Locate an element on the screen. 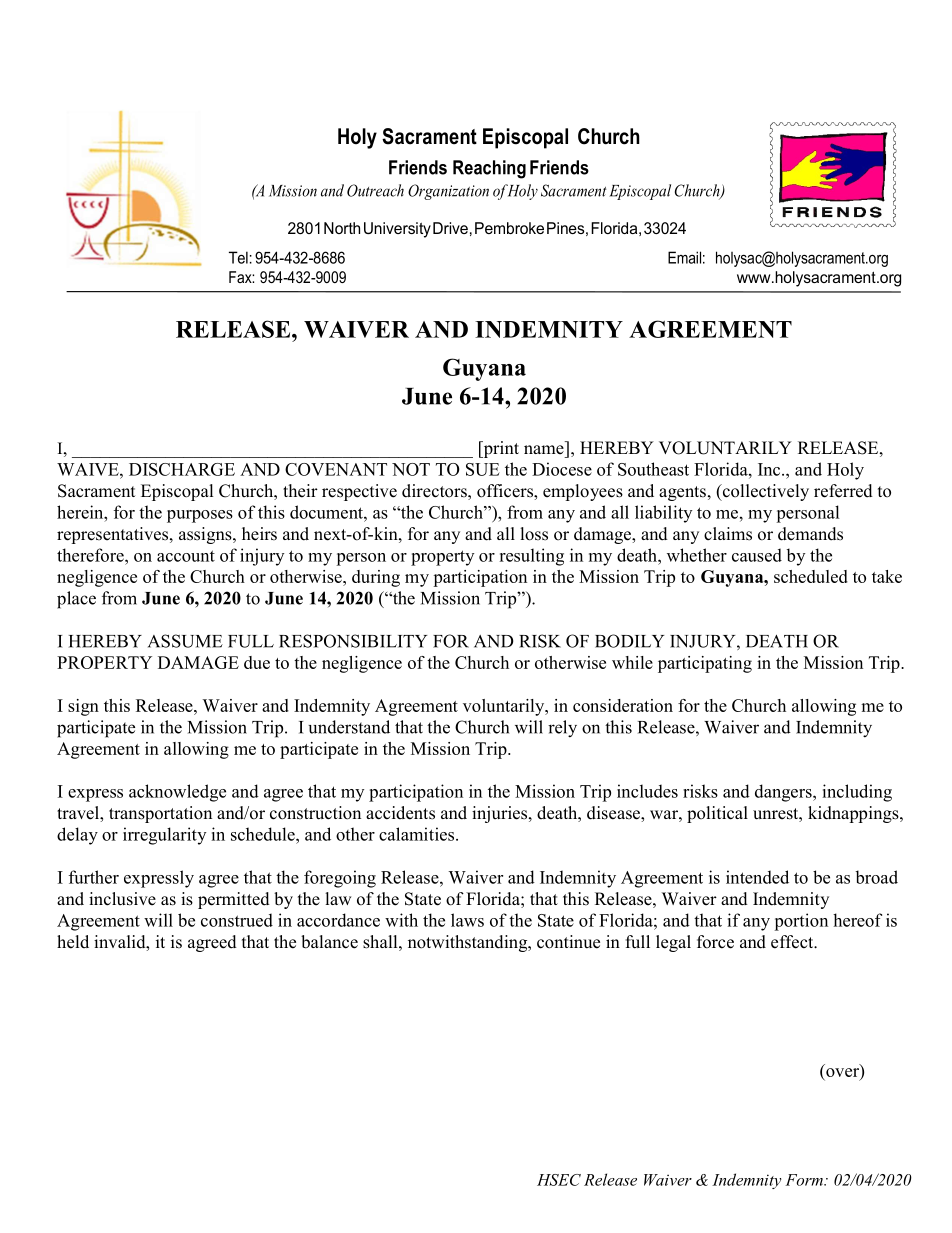 The width and height of the screenshot is (952, 1233). portion is located at coordinates (801, 922).
